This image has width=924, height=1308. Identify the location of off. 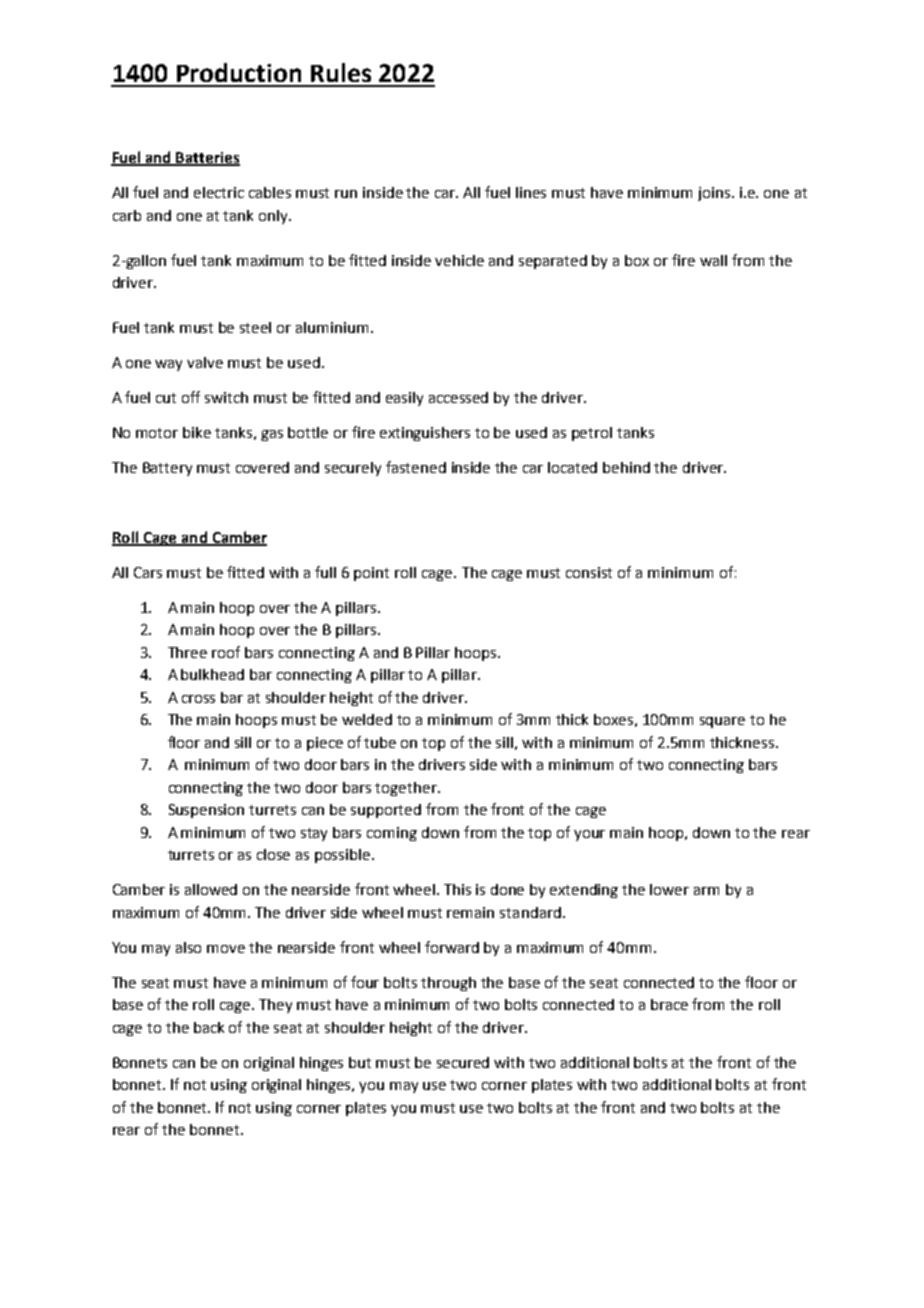
(191, 397).
